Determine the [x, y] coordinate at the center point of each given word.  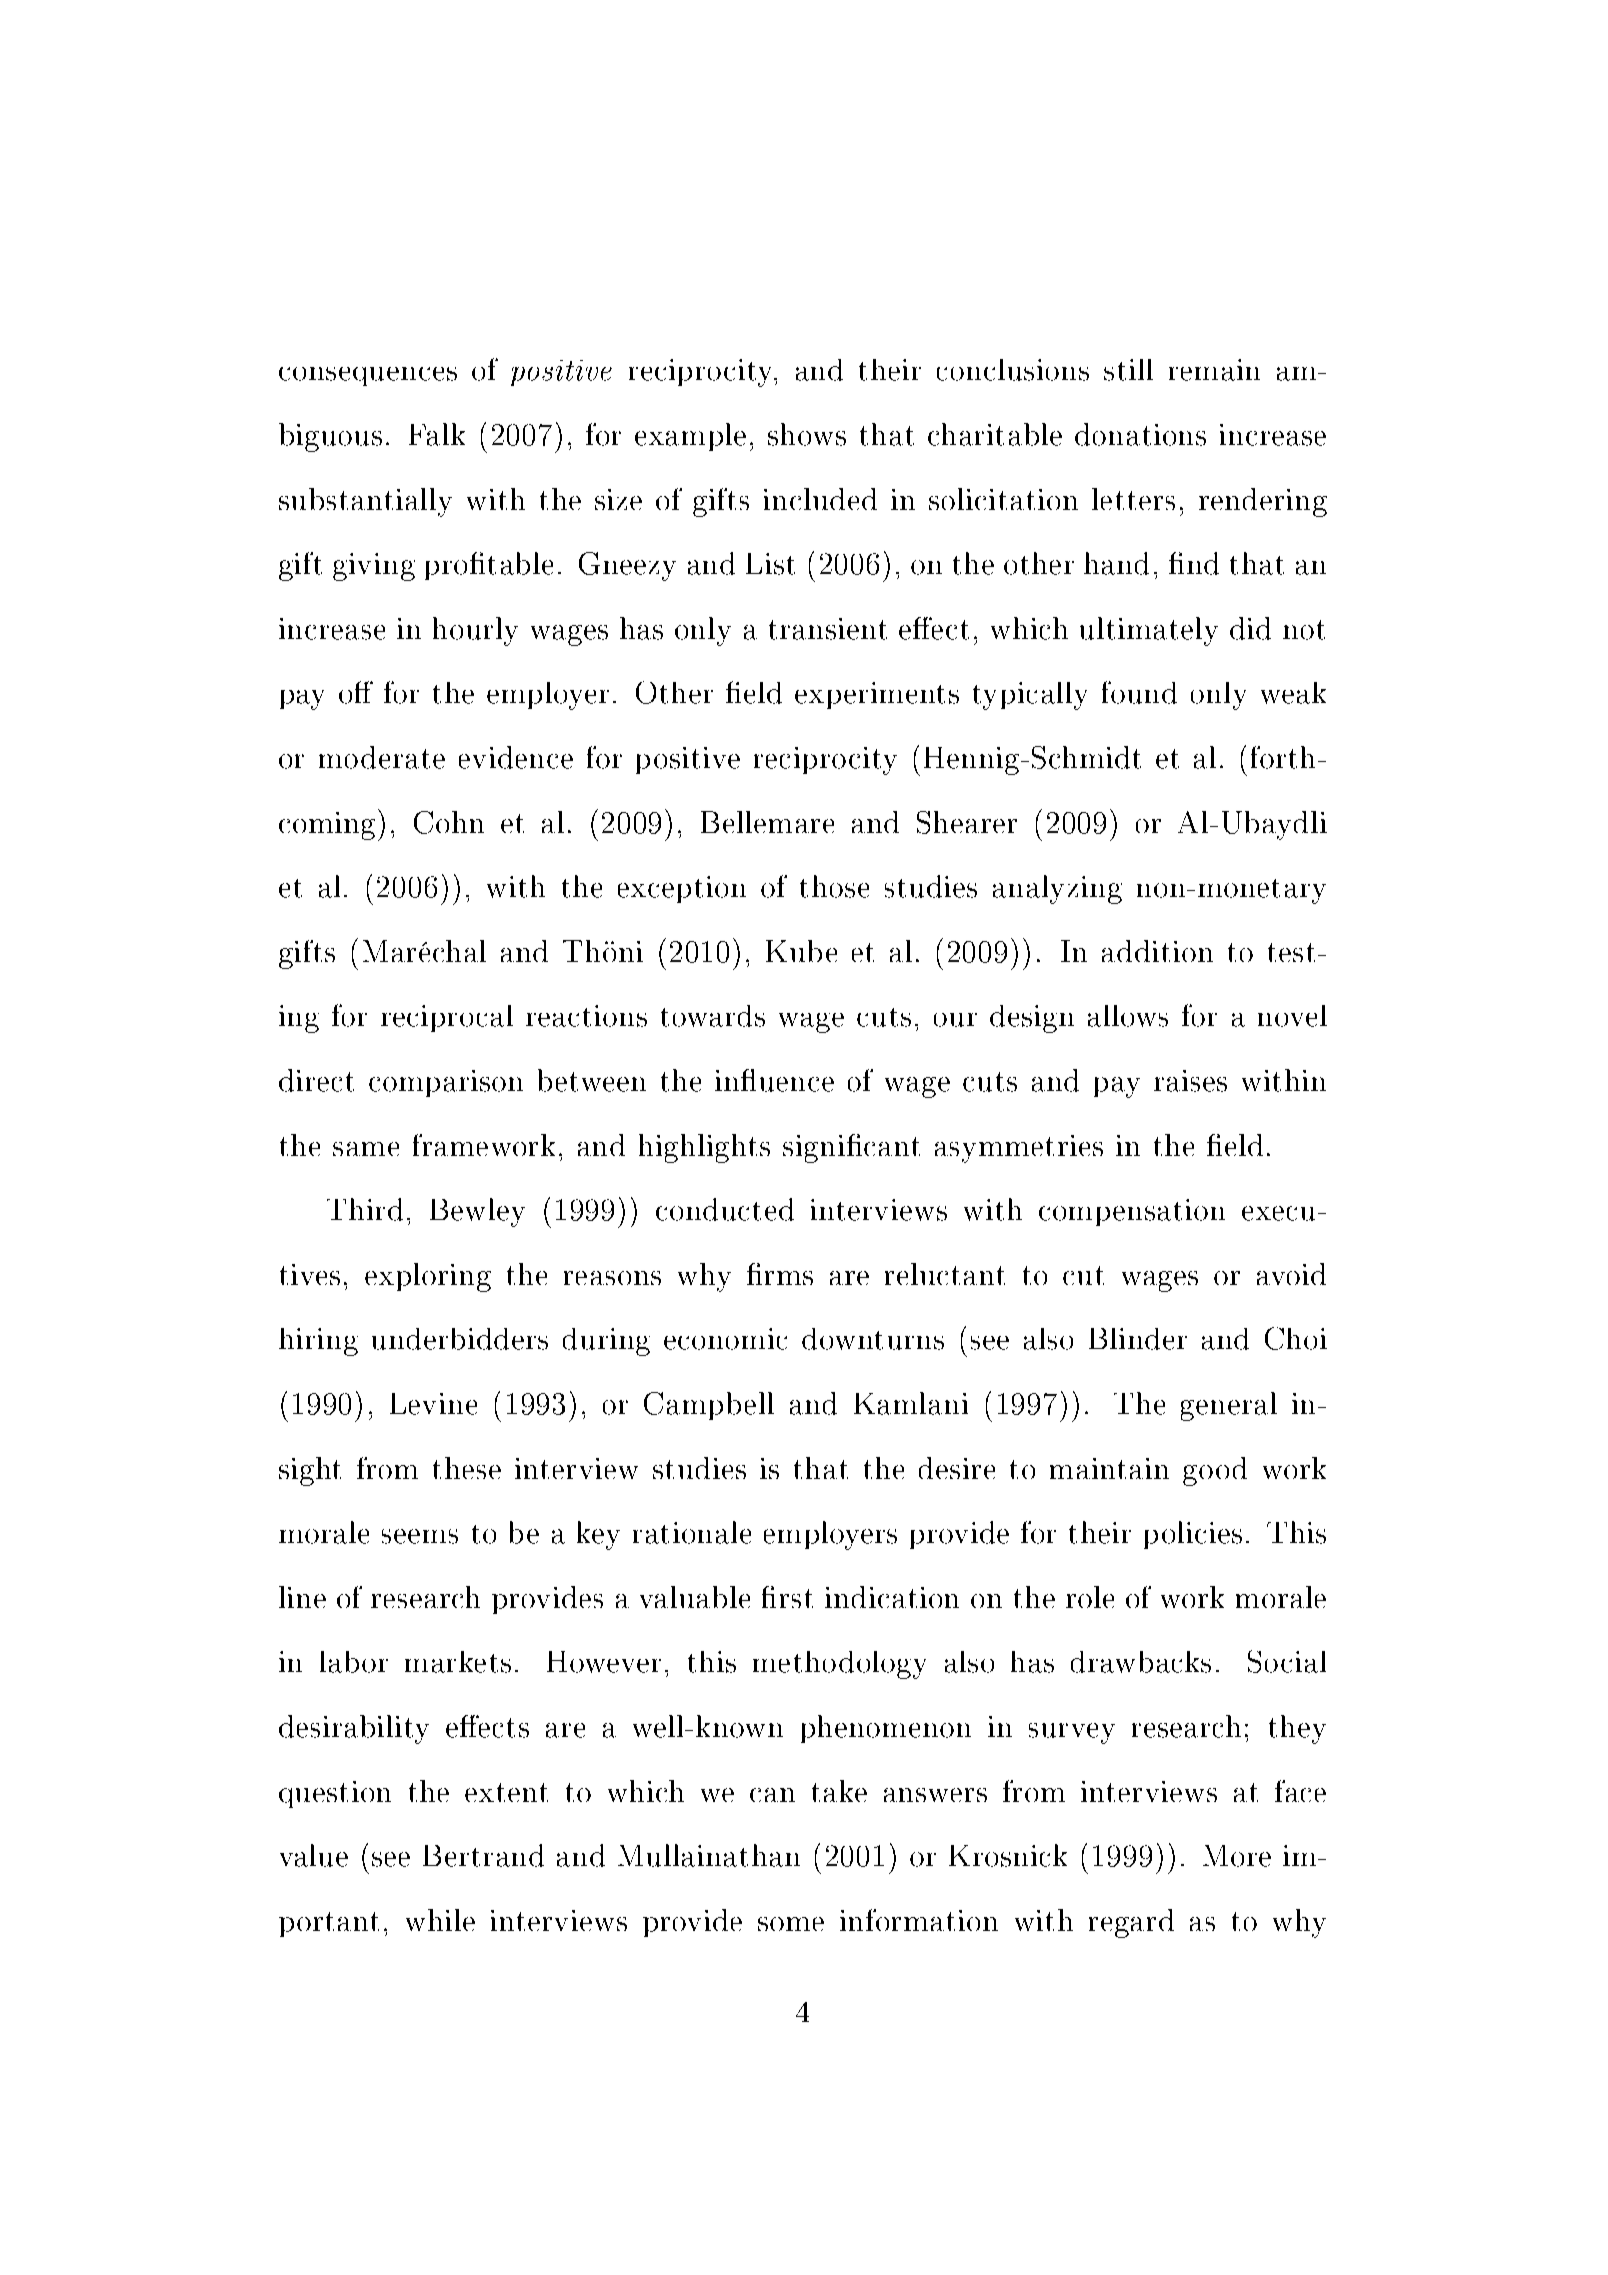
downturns [873, 1339]
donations [1140, 434]
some [791, 1924]
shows [807, 434]
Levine [433, 1404]
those [834, 886]
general [1229, 1406]
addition [1157, 951]
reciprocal [447, 1018]
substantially [365, 502]
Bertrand [483, 1855]
